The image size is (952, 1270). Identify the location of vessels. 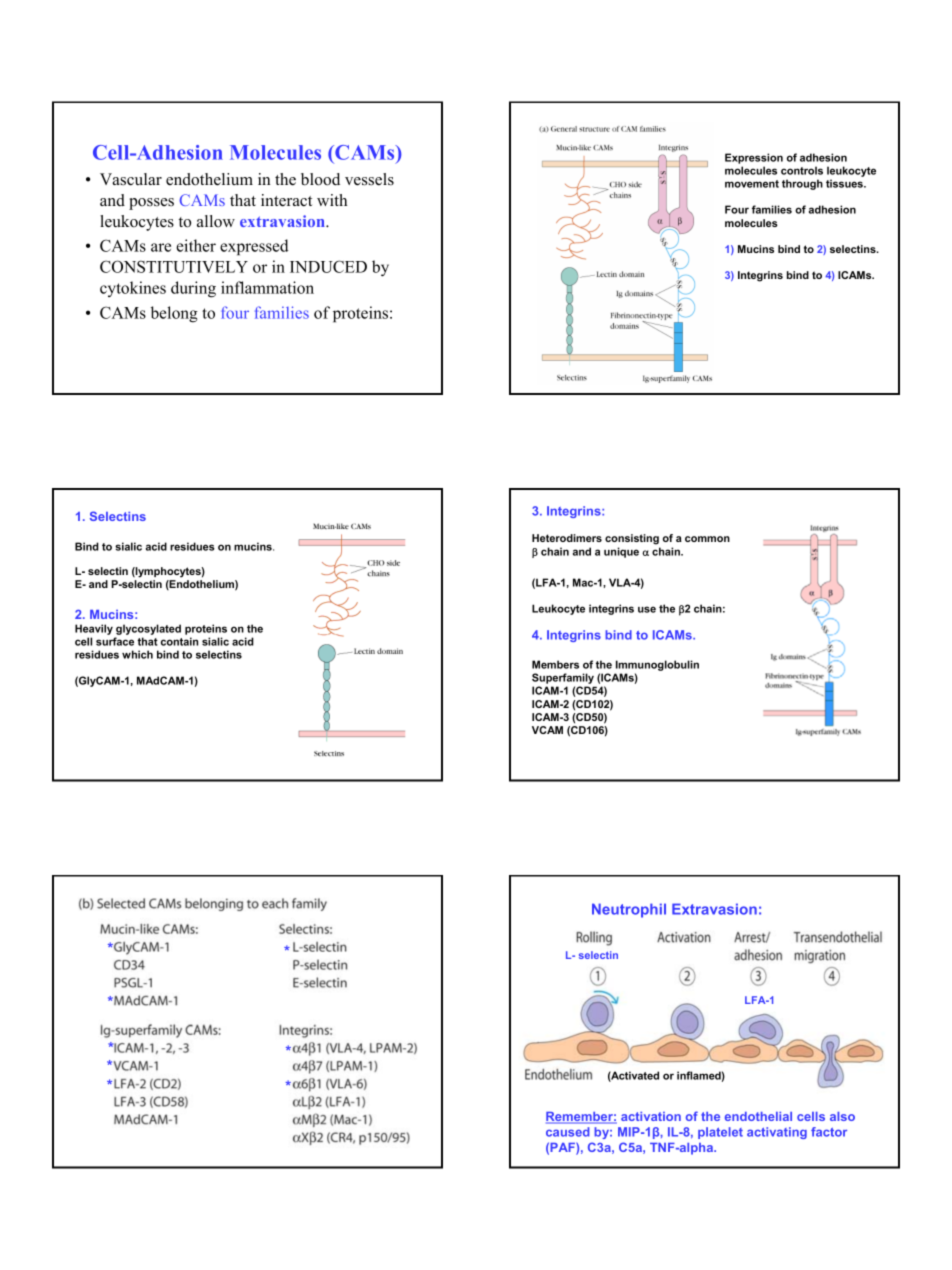
(369, 179).
